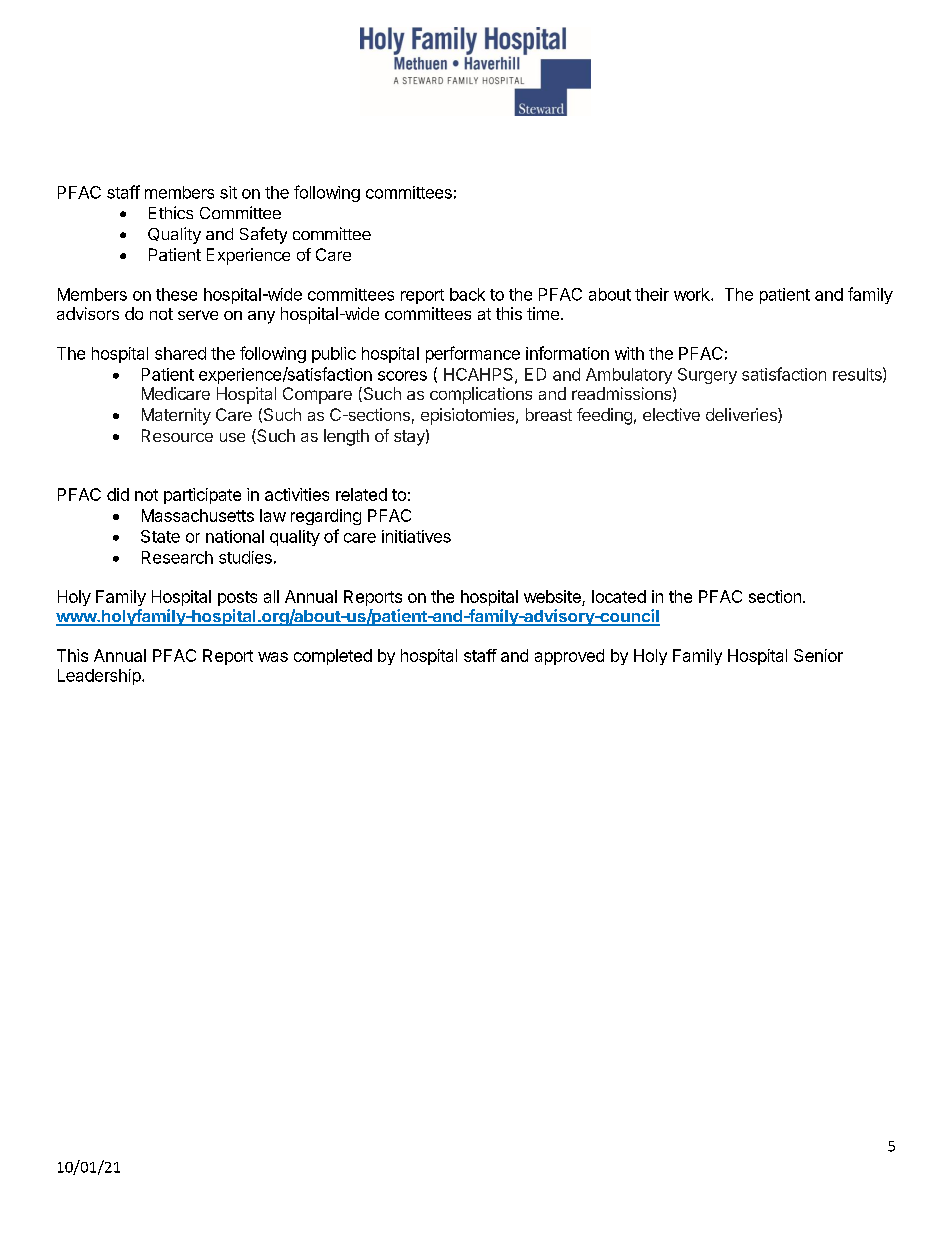  Describe the element at coordinates (263, 235) in the image. I see `Safety` at that location.
